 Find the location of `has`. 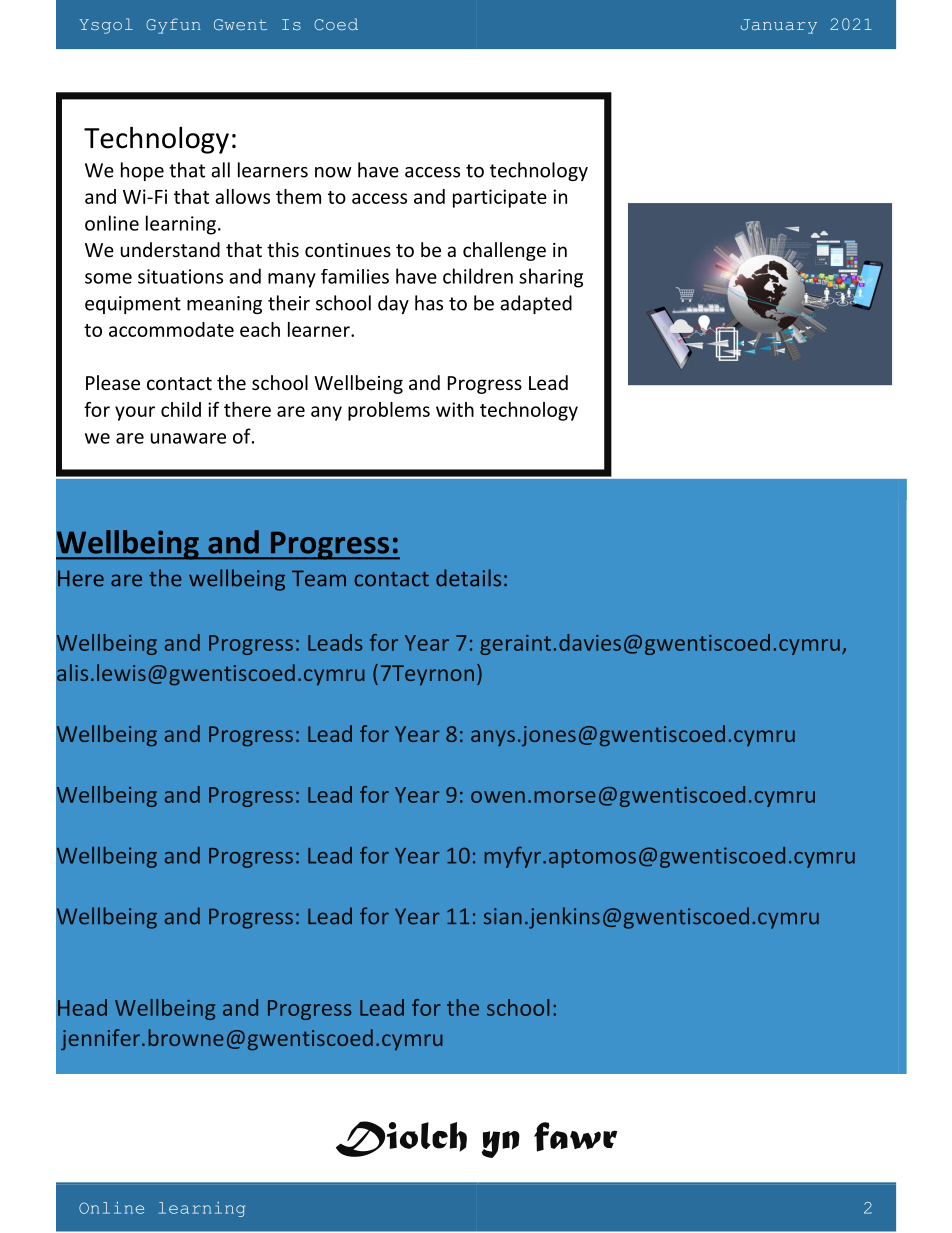

has is located at coordinates (429, 303).
